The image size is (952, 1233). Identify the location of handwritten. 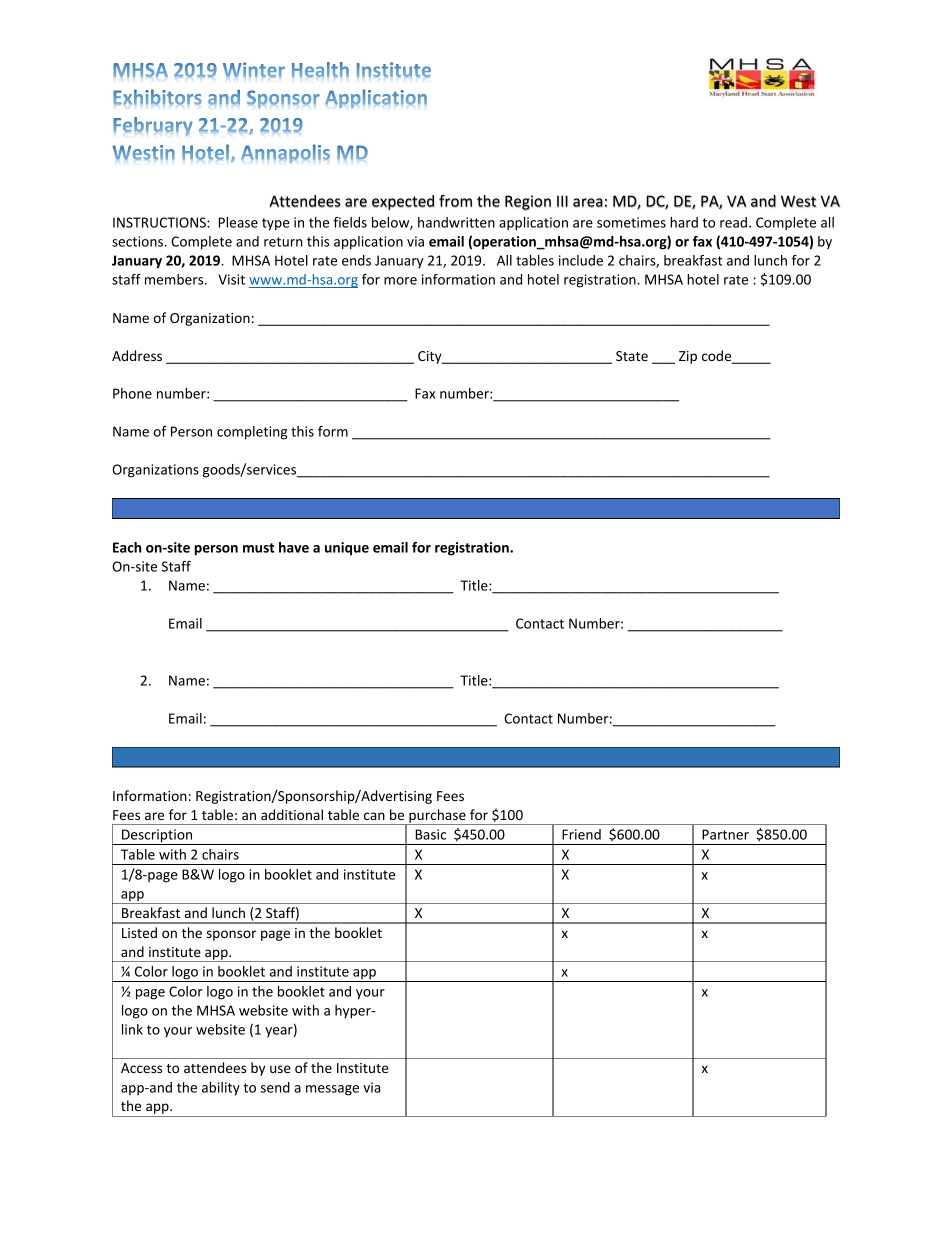
(456, 222).
